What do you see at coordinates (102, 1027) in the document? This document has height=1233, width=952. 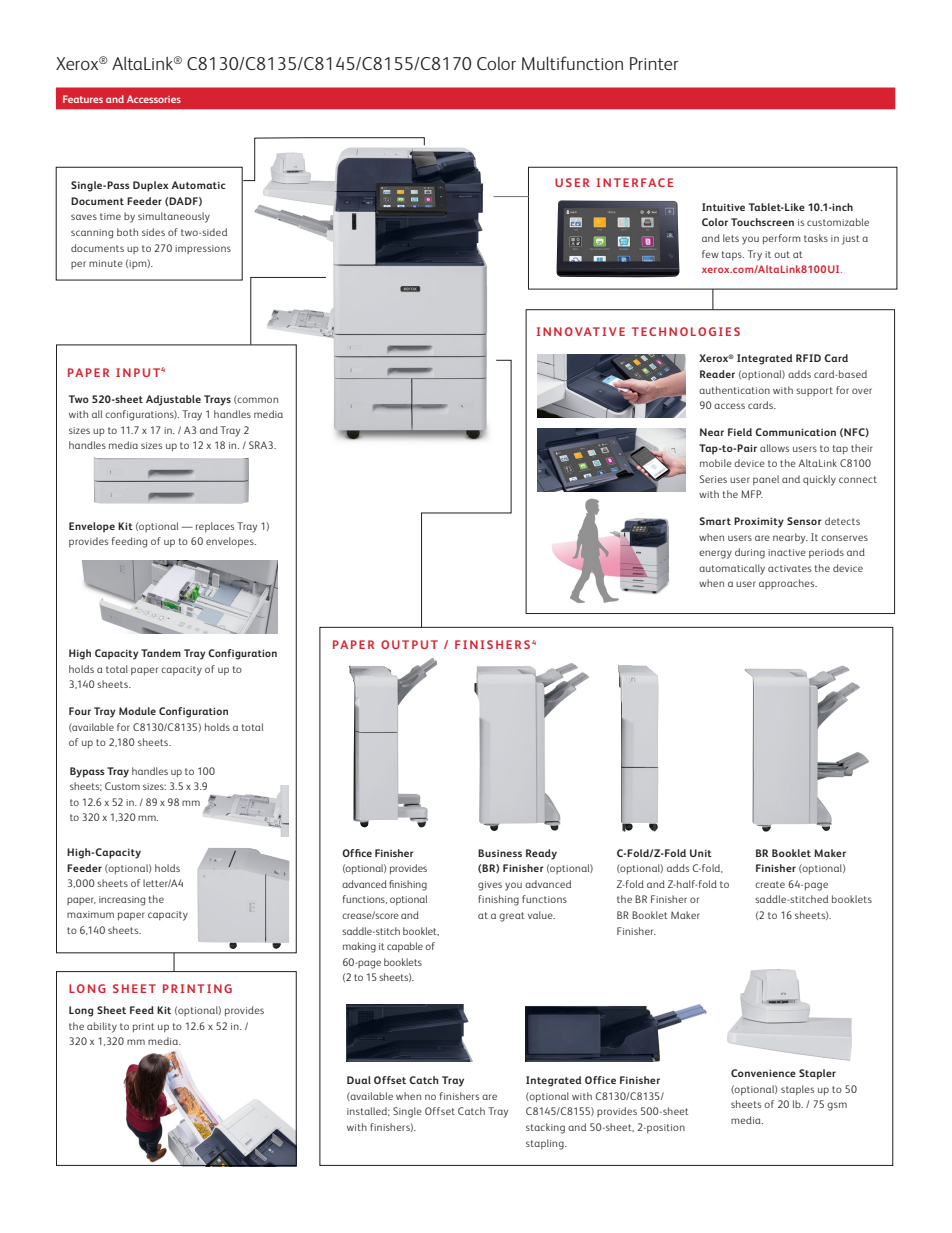 I see `ability` at bounding box center [102, 1027].
